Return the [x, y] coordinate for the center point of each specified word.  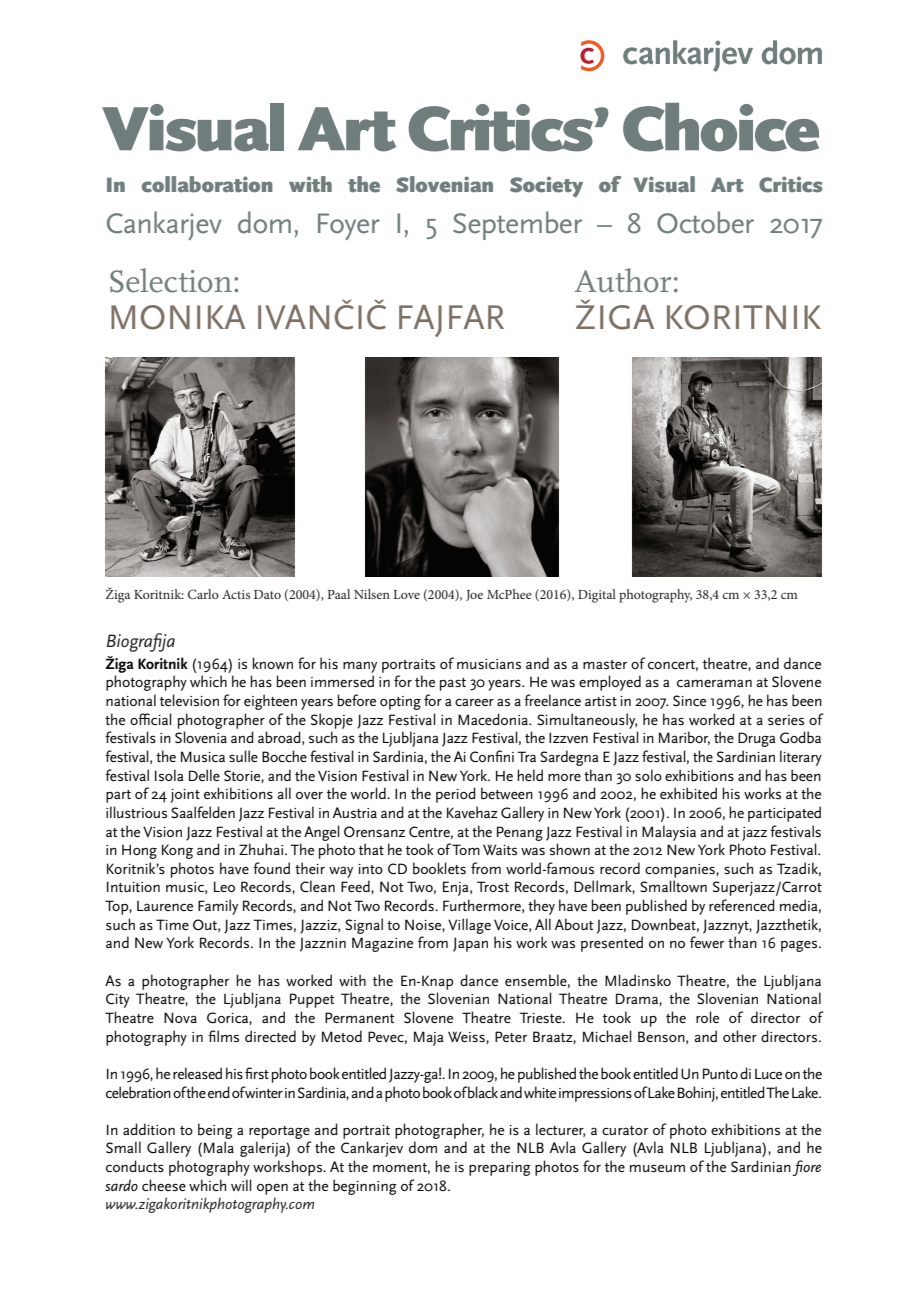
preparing [500, 1169]
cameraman [714, 683]
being [215, 1131]
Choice [721, 127]
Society [546, 187]
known [273, 663]
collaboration [207, 184]
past [453, 684]
